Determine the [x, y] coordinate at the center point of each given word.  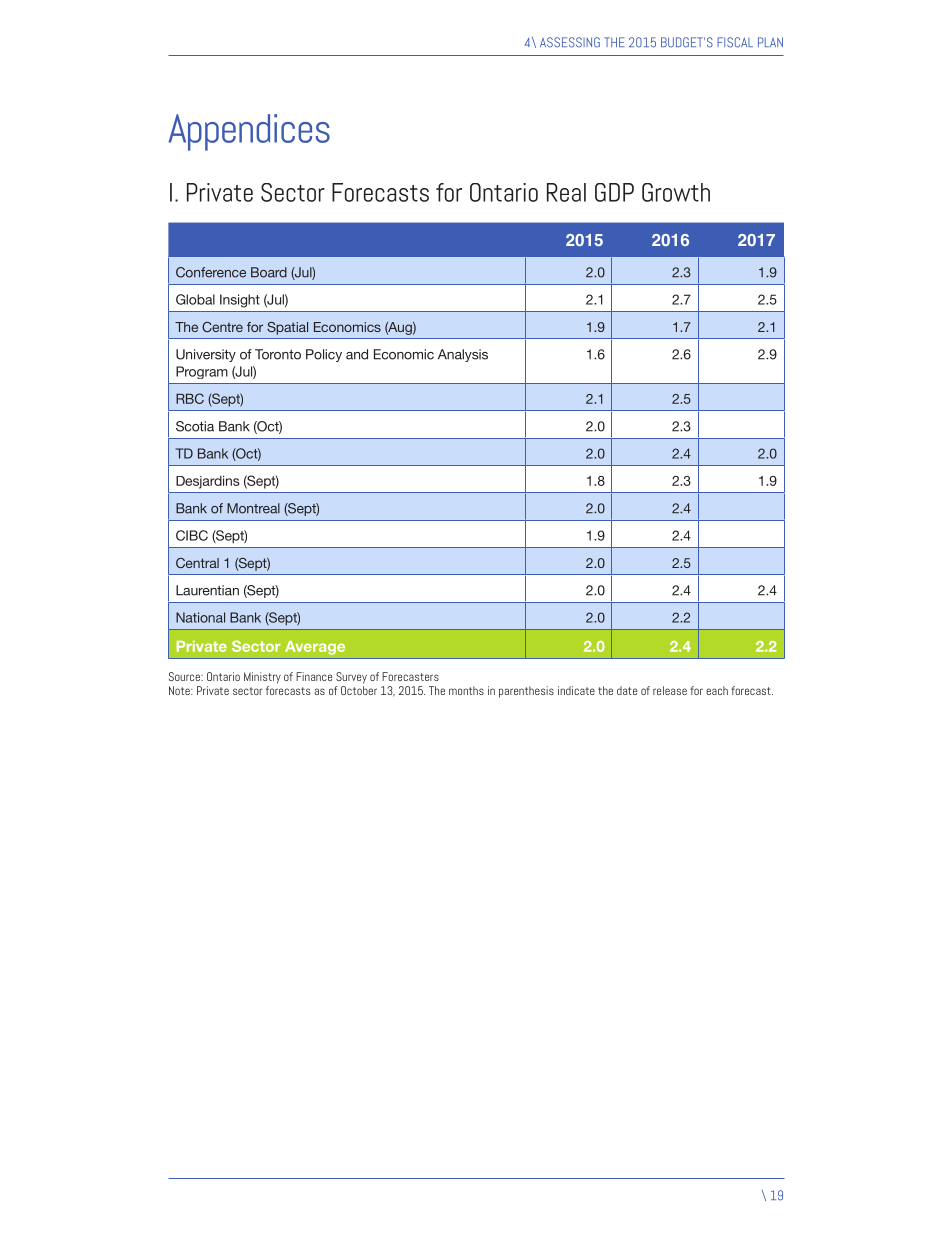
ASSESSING [570, 42]
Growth [676, 192]
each [717, 690]
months [466, 690]
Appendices [249, 132]
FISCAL [735, 42]
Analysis [463, 355]
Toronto [278, 354]
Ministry [262, 678]
